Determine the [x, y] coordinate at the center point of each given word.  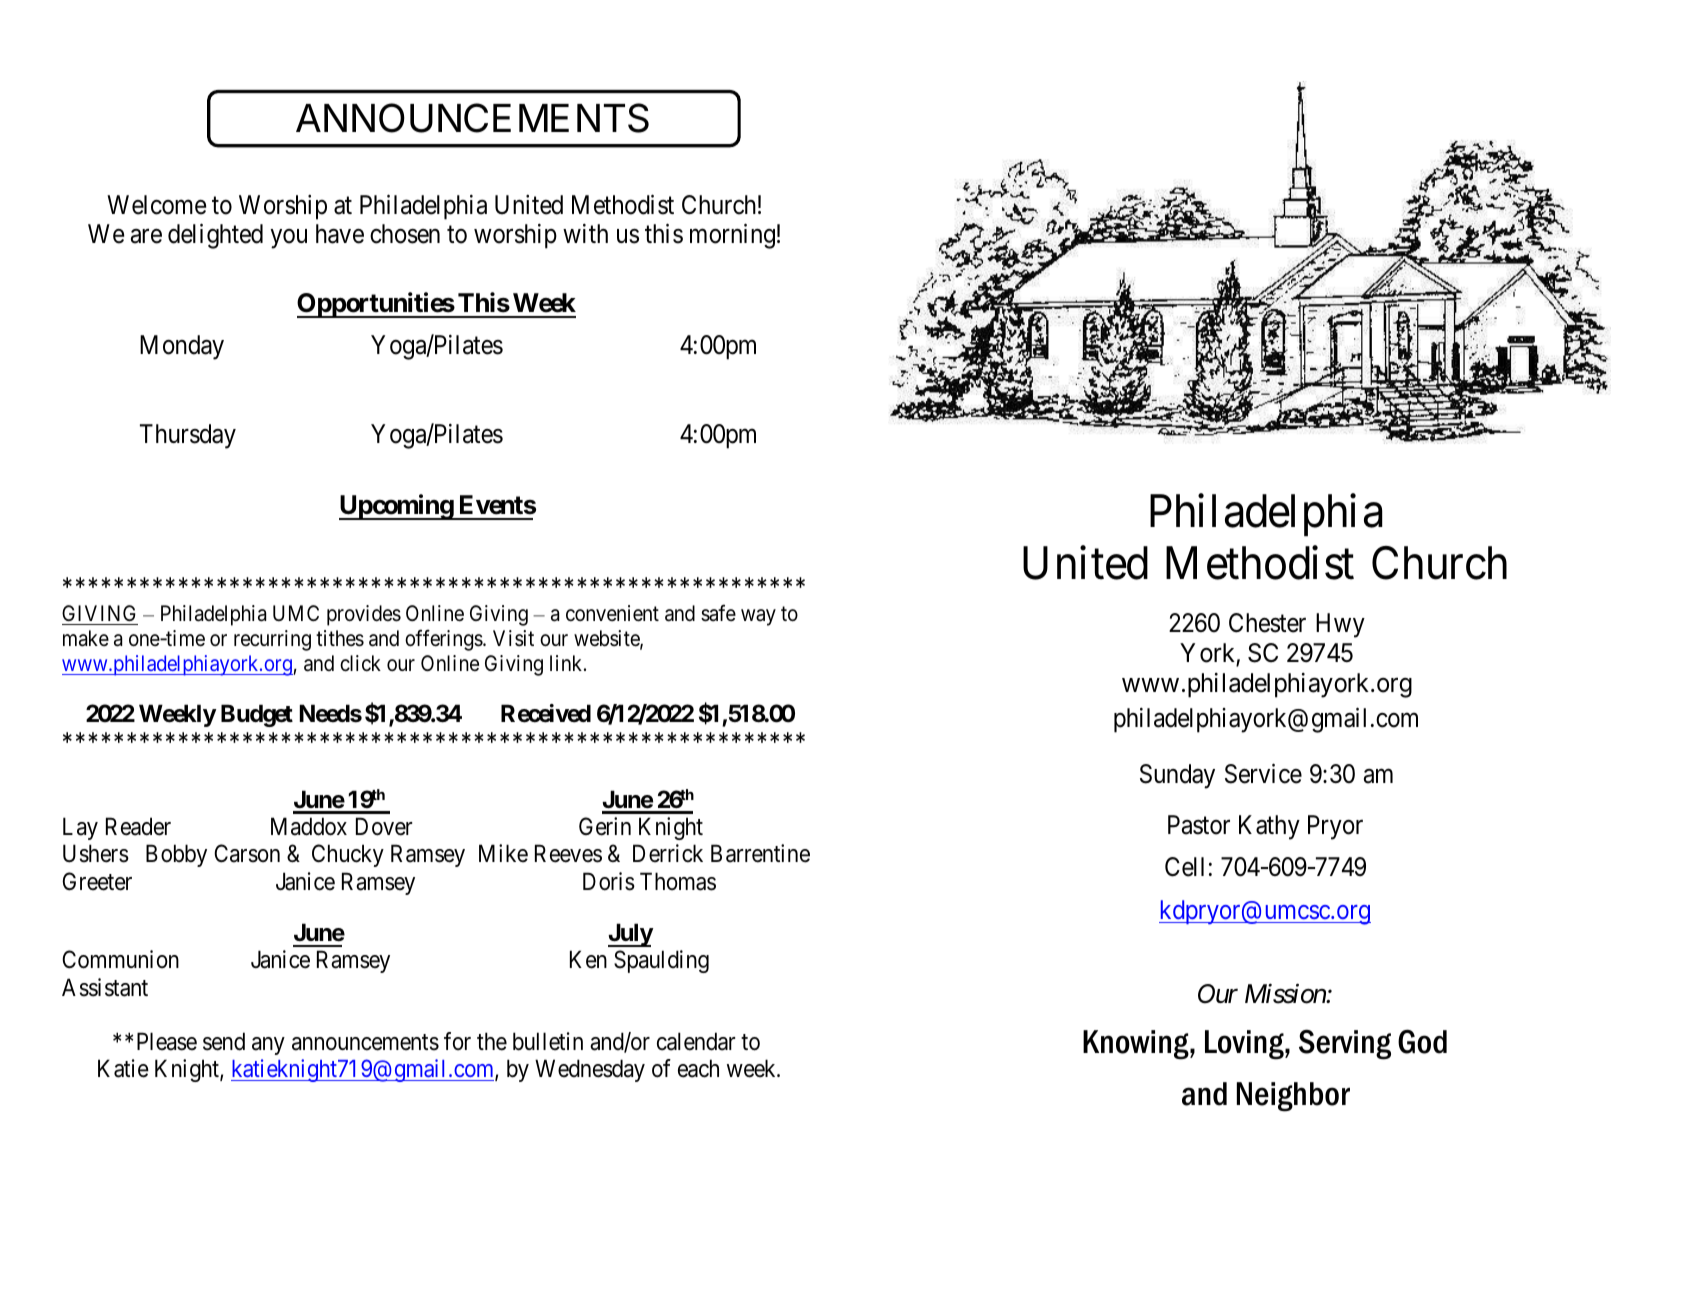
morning [732, 236]
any [268, 1046]
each [698, 1068]
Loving [1245, 1045]
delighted [215, 236]
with [585, 233]
